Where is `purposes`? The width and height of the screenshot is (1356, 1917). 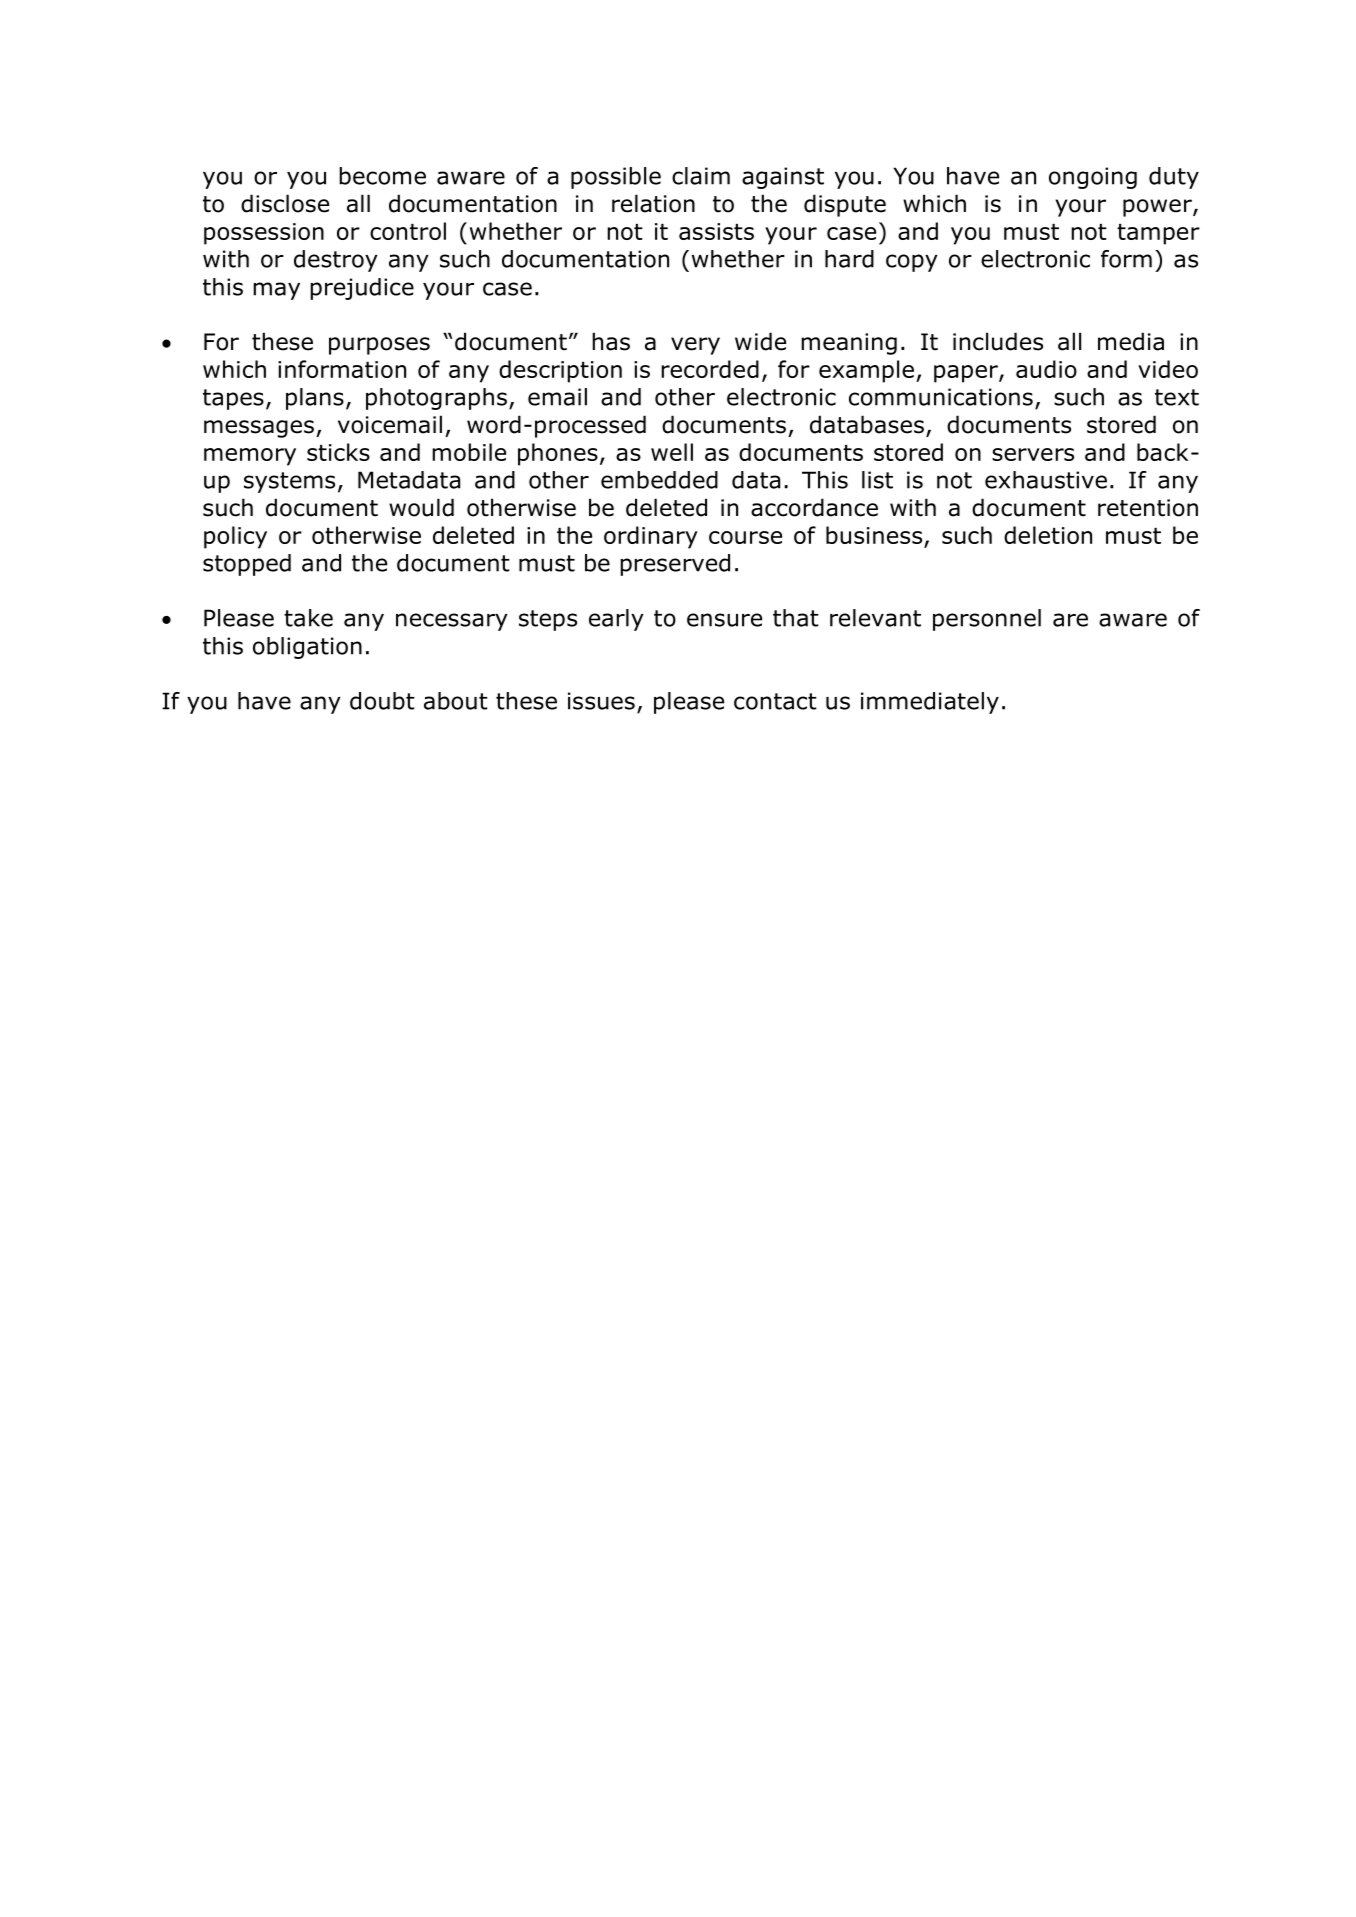 purposes is located at coordinates (379, 346).
